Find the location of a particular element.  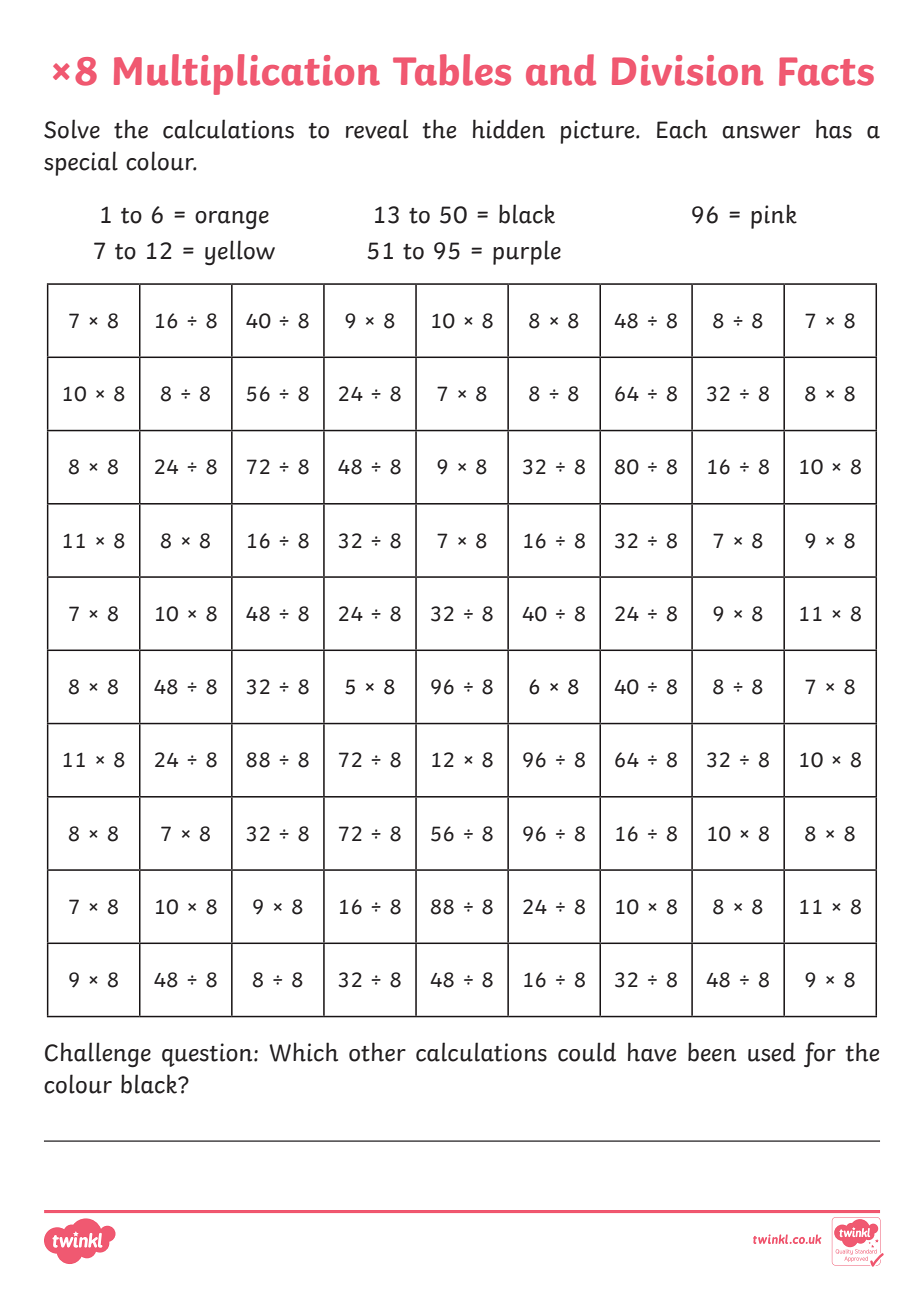

hidden is located at coordinates (509, 129).
